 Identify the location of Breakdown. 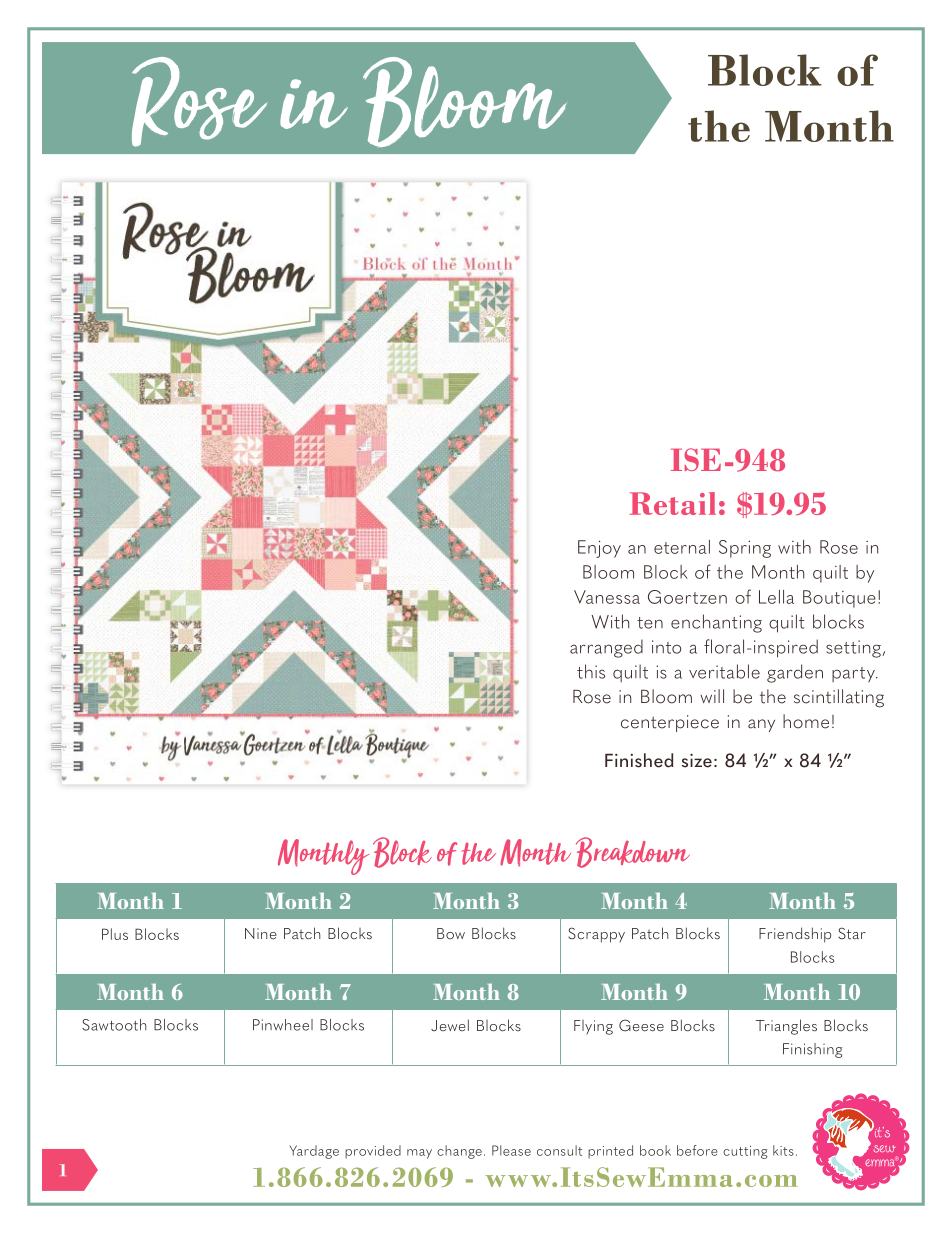
(633, 852).
